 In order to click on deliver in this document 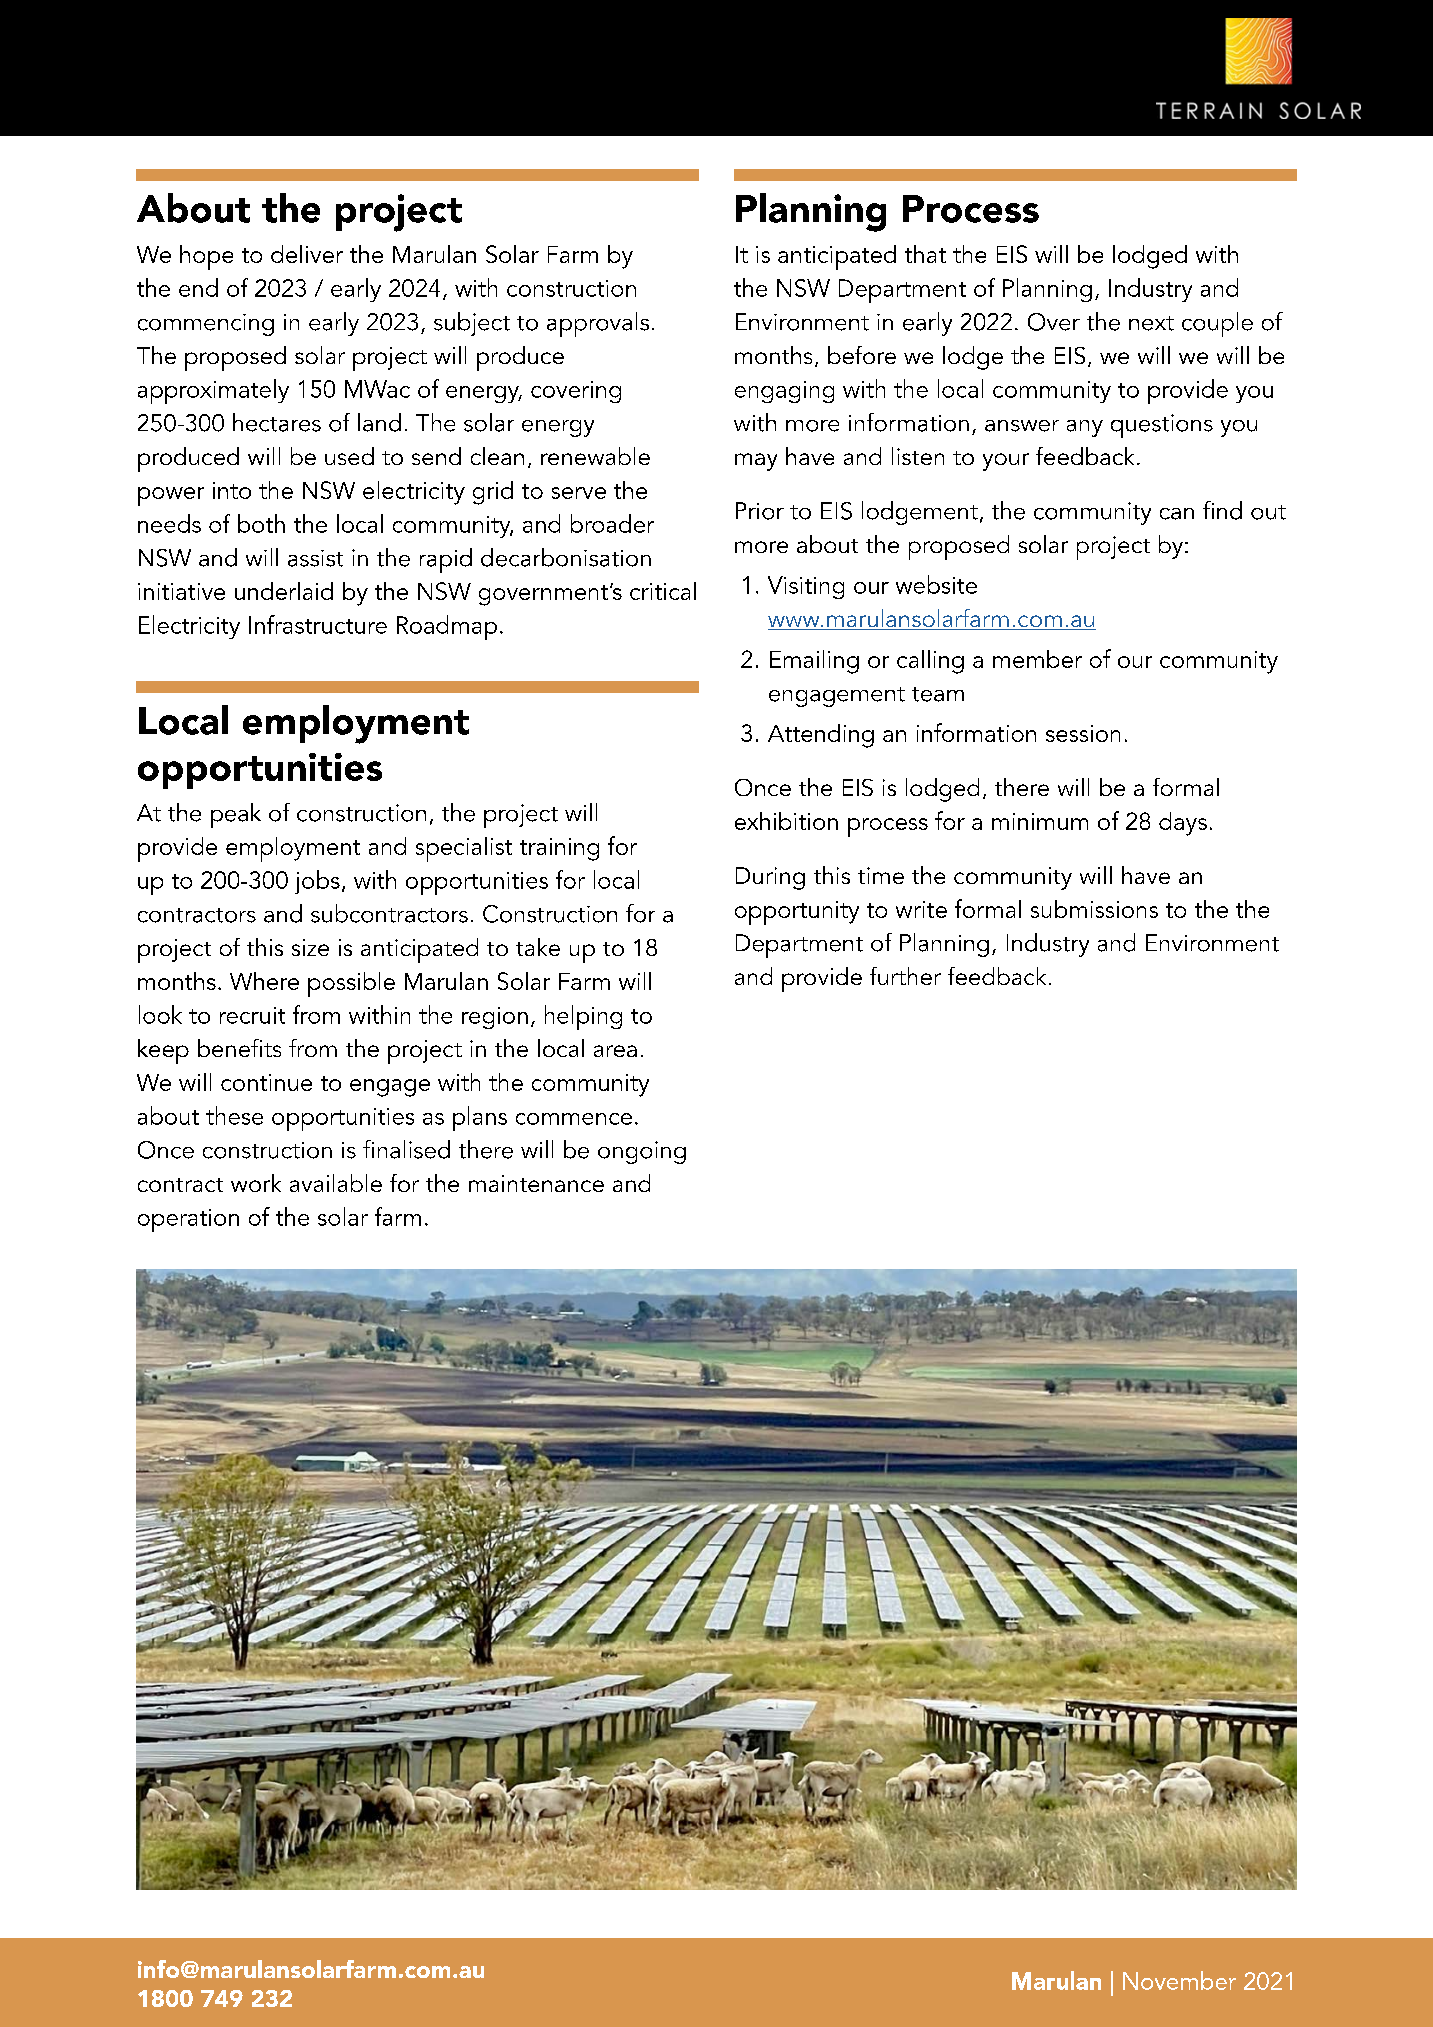, I will do `click(307, 254)`.
